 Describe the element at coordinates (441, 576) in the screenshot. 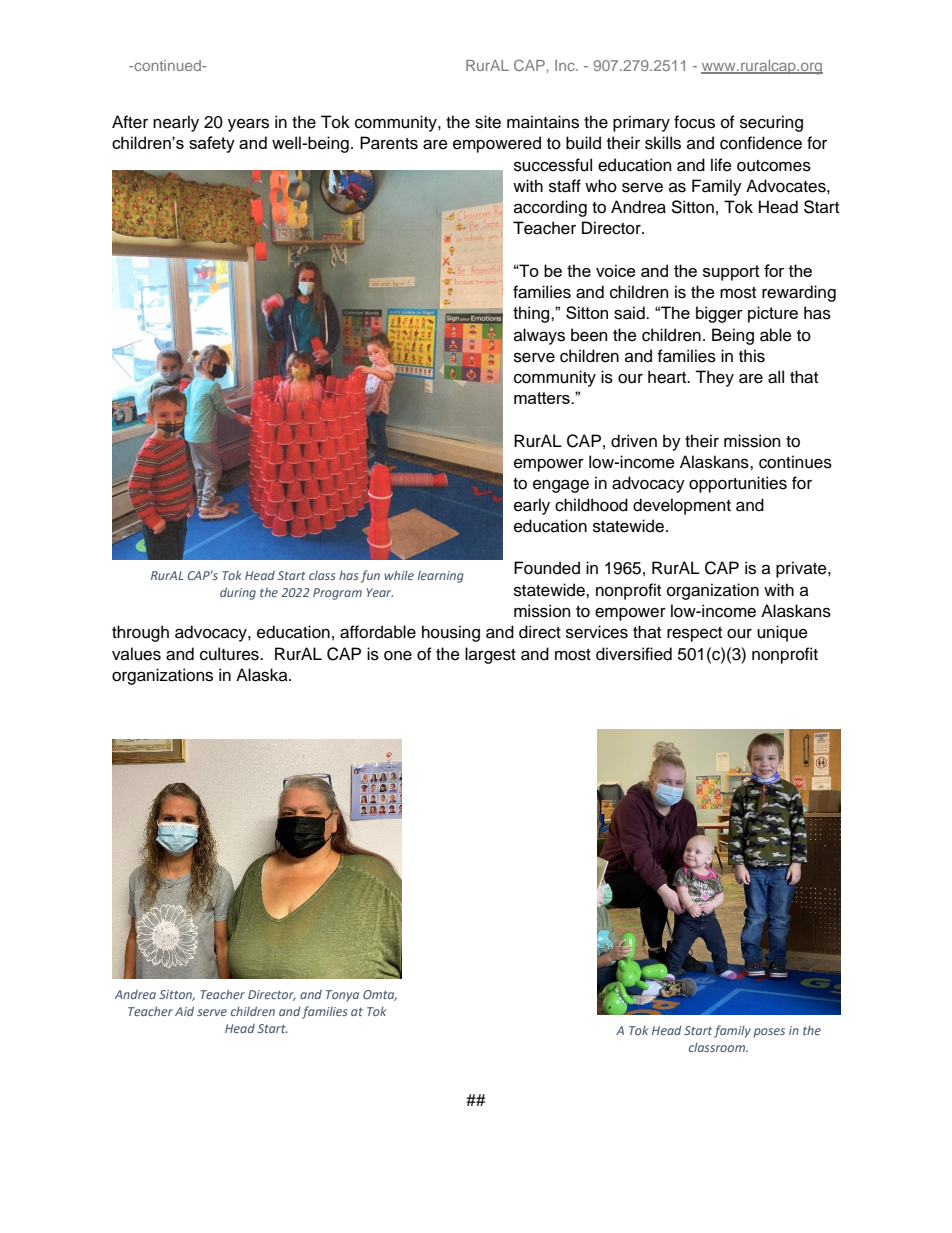

I see `learning` at that location.
